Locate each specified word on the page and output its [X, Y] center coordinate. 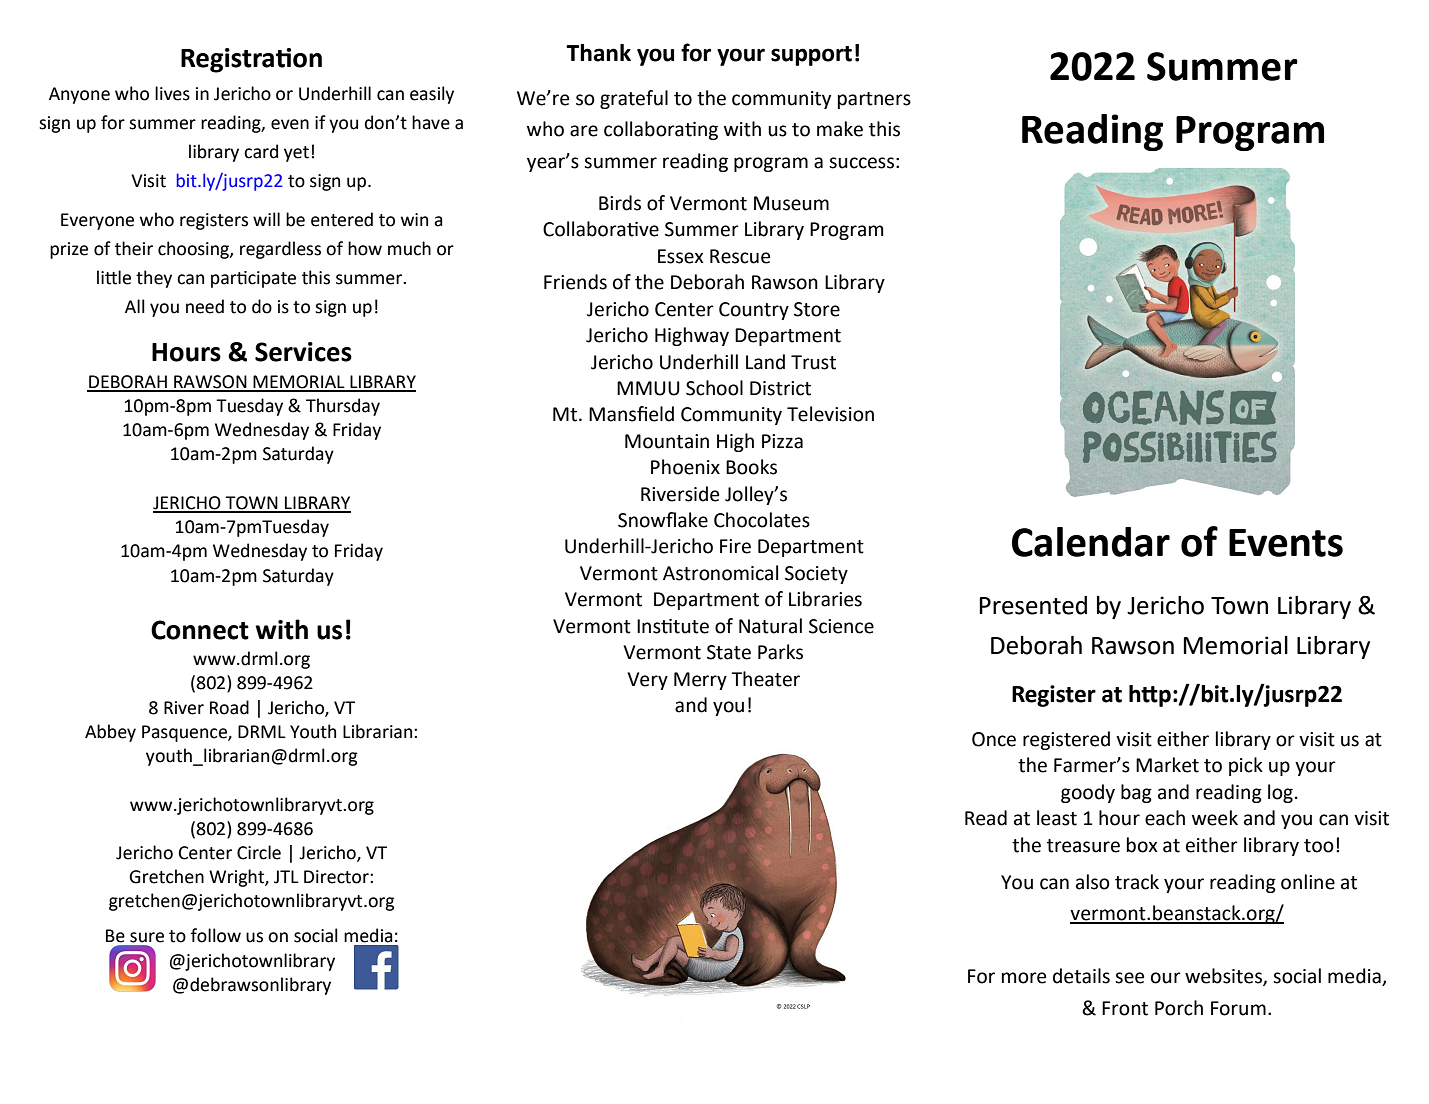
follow [216, 935]
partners [874, 100]
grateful [634, 99]
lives [172, 93]
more [1024, 978]
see [1129, 978]
